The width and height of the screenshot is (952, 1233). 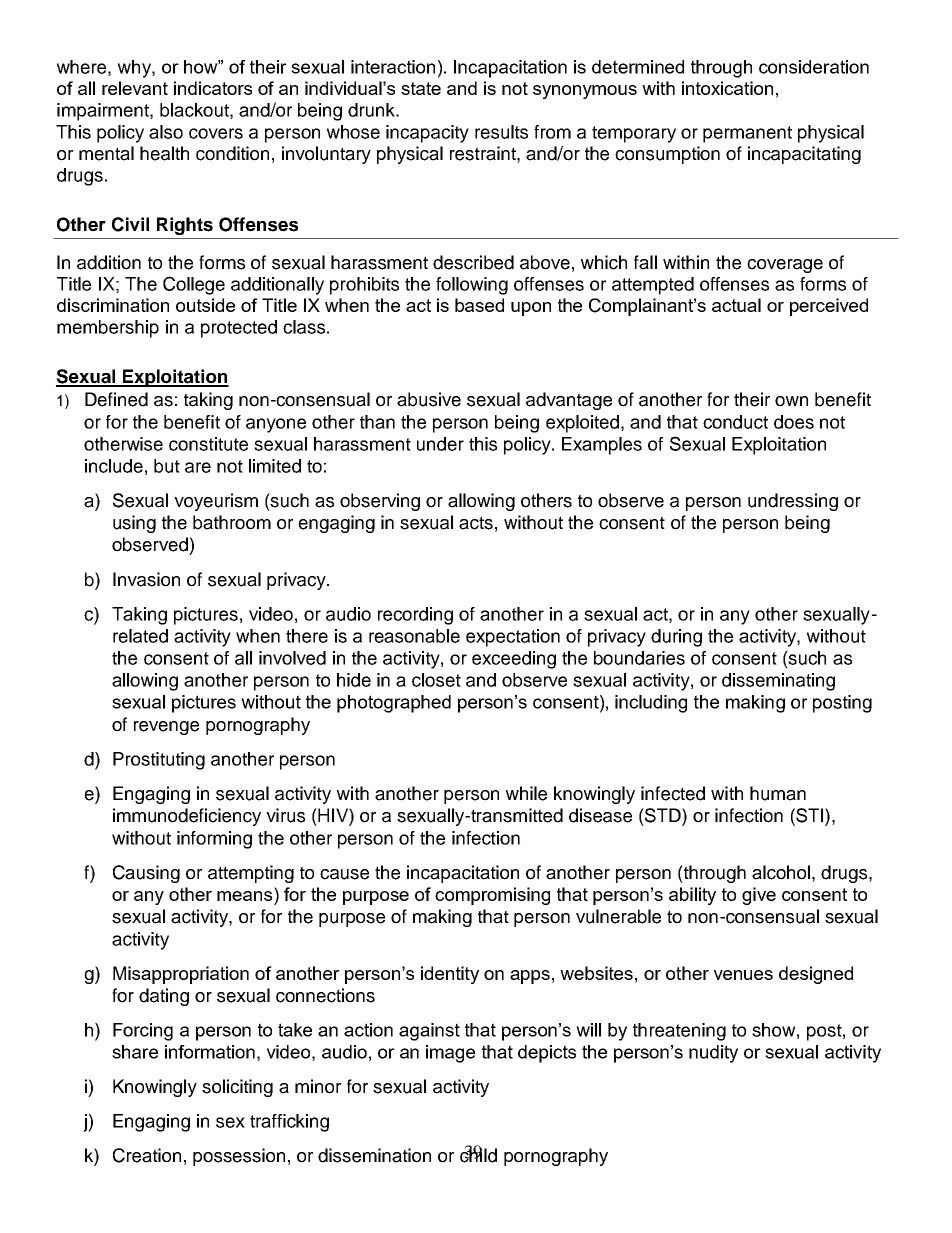 I want to click on recording, so click(x=415, y=616).
